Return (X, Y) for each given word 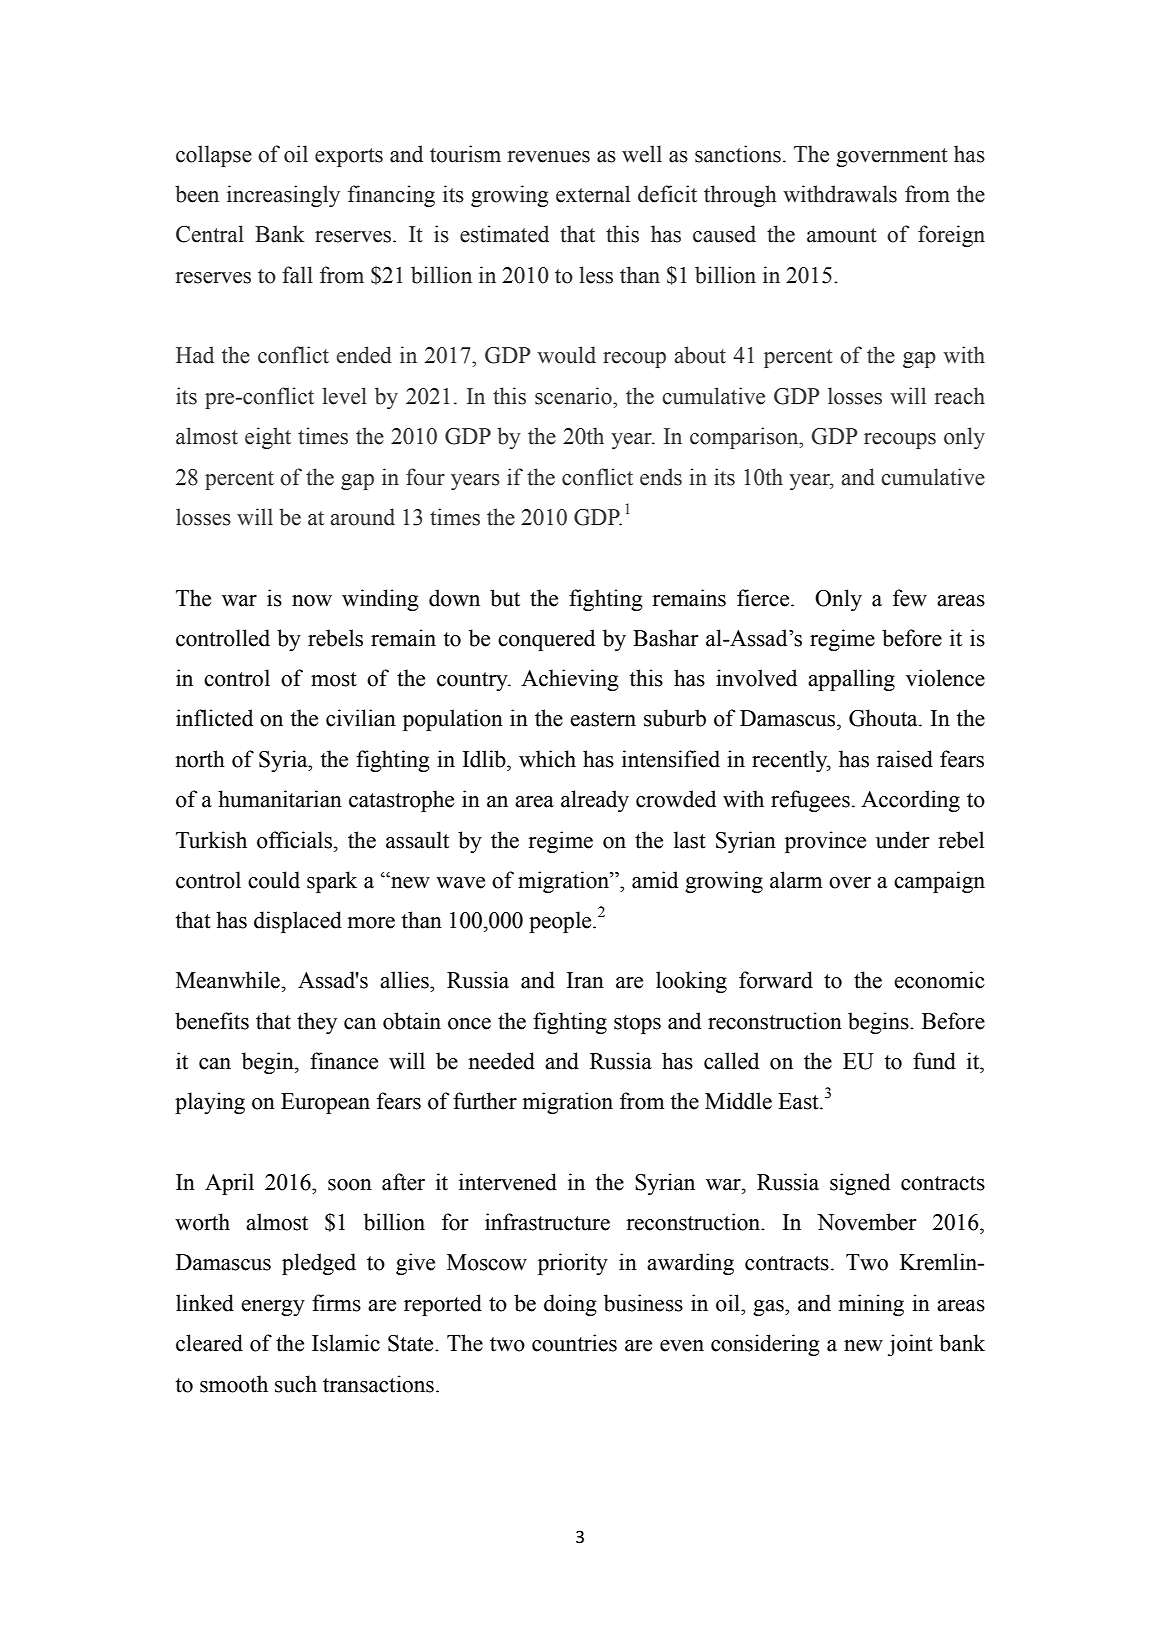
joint (910, 1345)
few (910, 598)
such (296, 1384)
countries (574, 1343)
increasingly (283, 196)
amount (842, 235)
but (505, 598)
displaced (298, 922)
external (593, 194)
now (312, 601)
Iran (585, 980)
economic (939, 980)
